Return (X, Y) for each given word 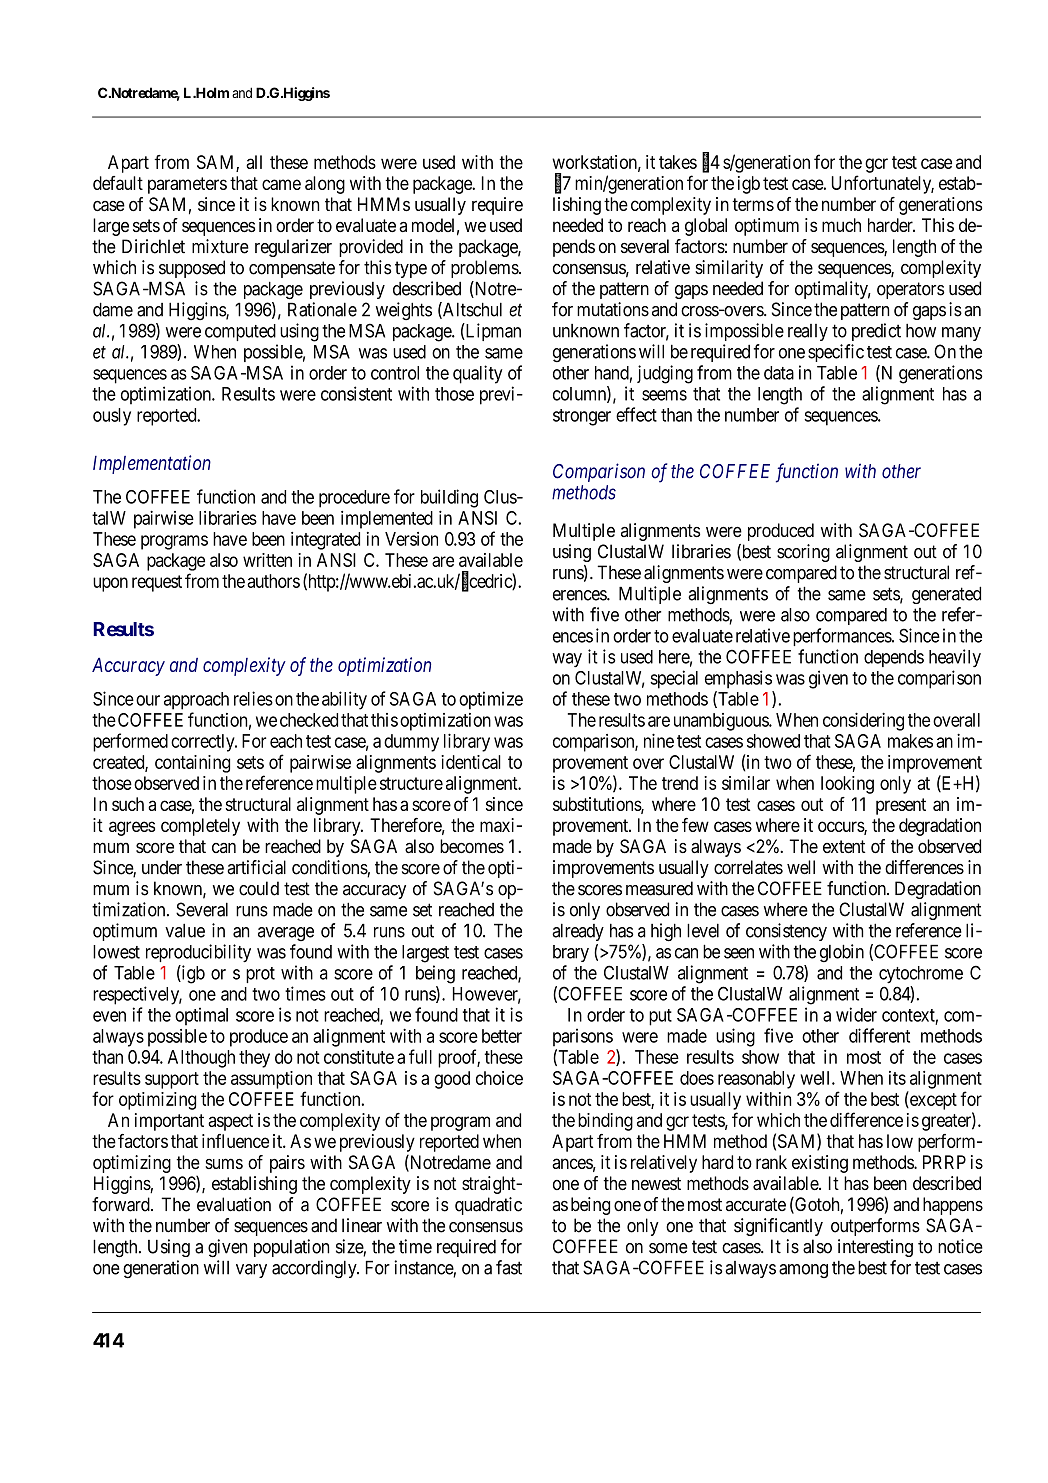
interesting (875, 1248)
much (841, 225)
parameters (187, 185)
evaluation (234, 1204)
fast (509, 1267)
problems (485, 269)
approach (196, 701)
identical (471, 762)
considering (863, 721)
